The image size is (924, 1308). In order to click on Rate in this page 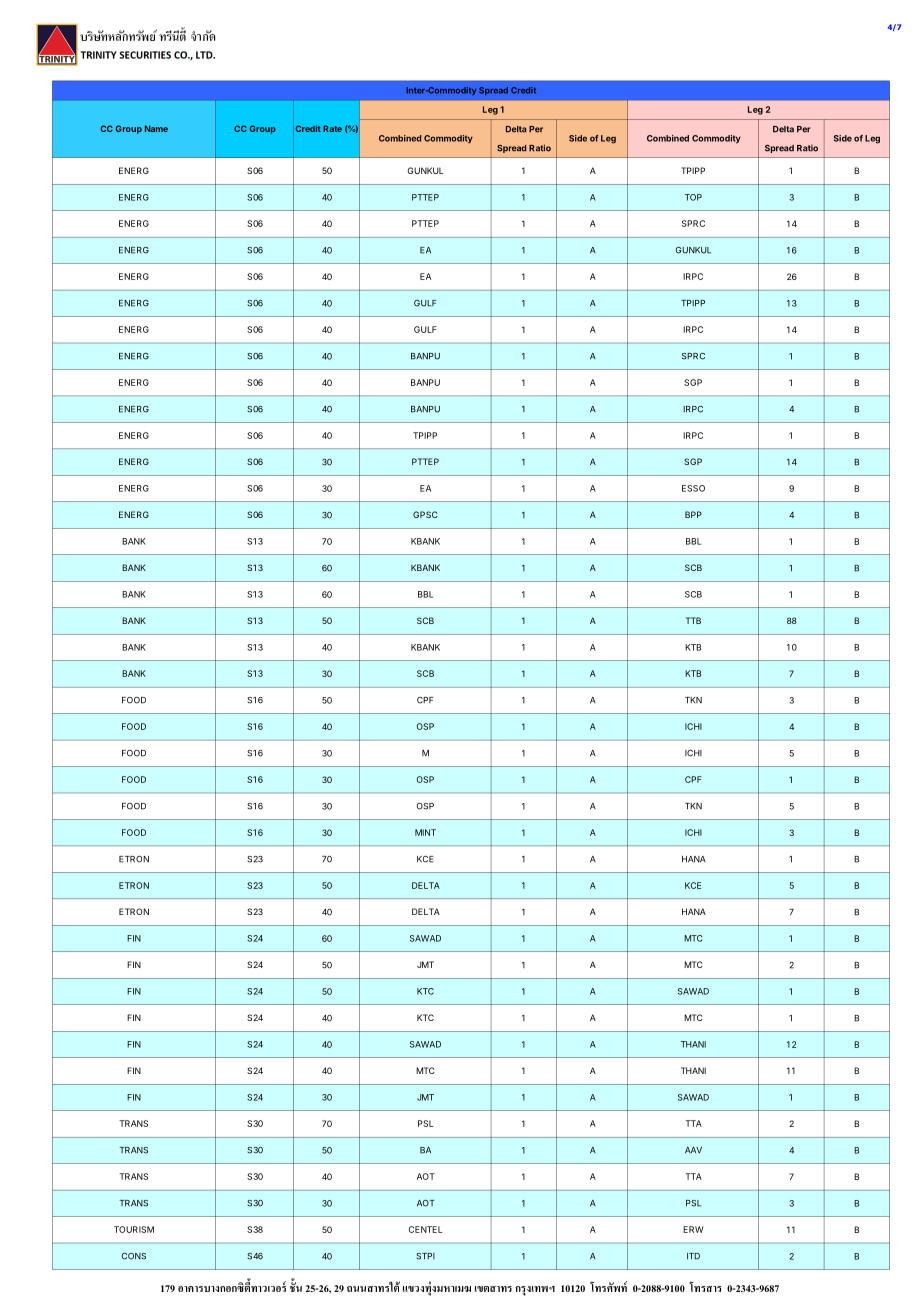, I will do `click(332, 128)`.
